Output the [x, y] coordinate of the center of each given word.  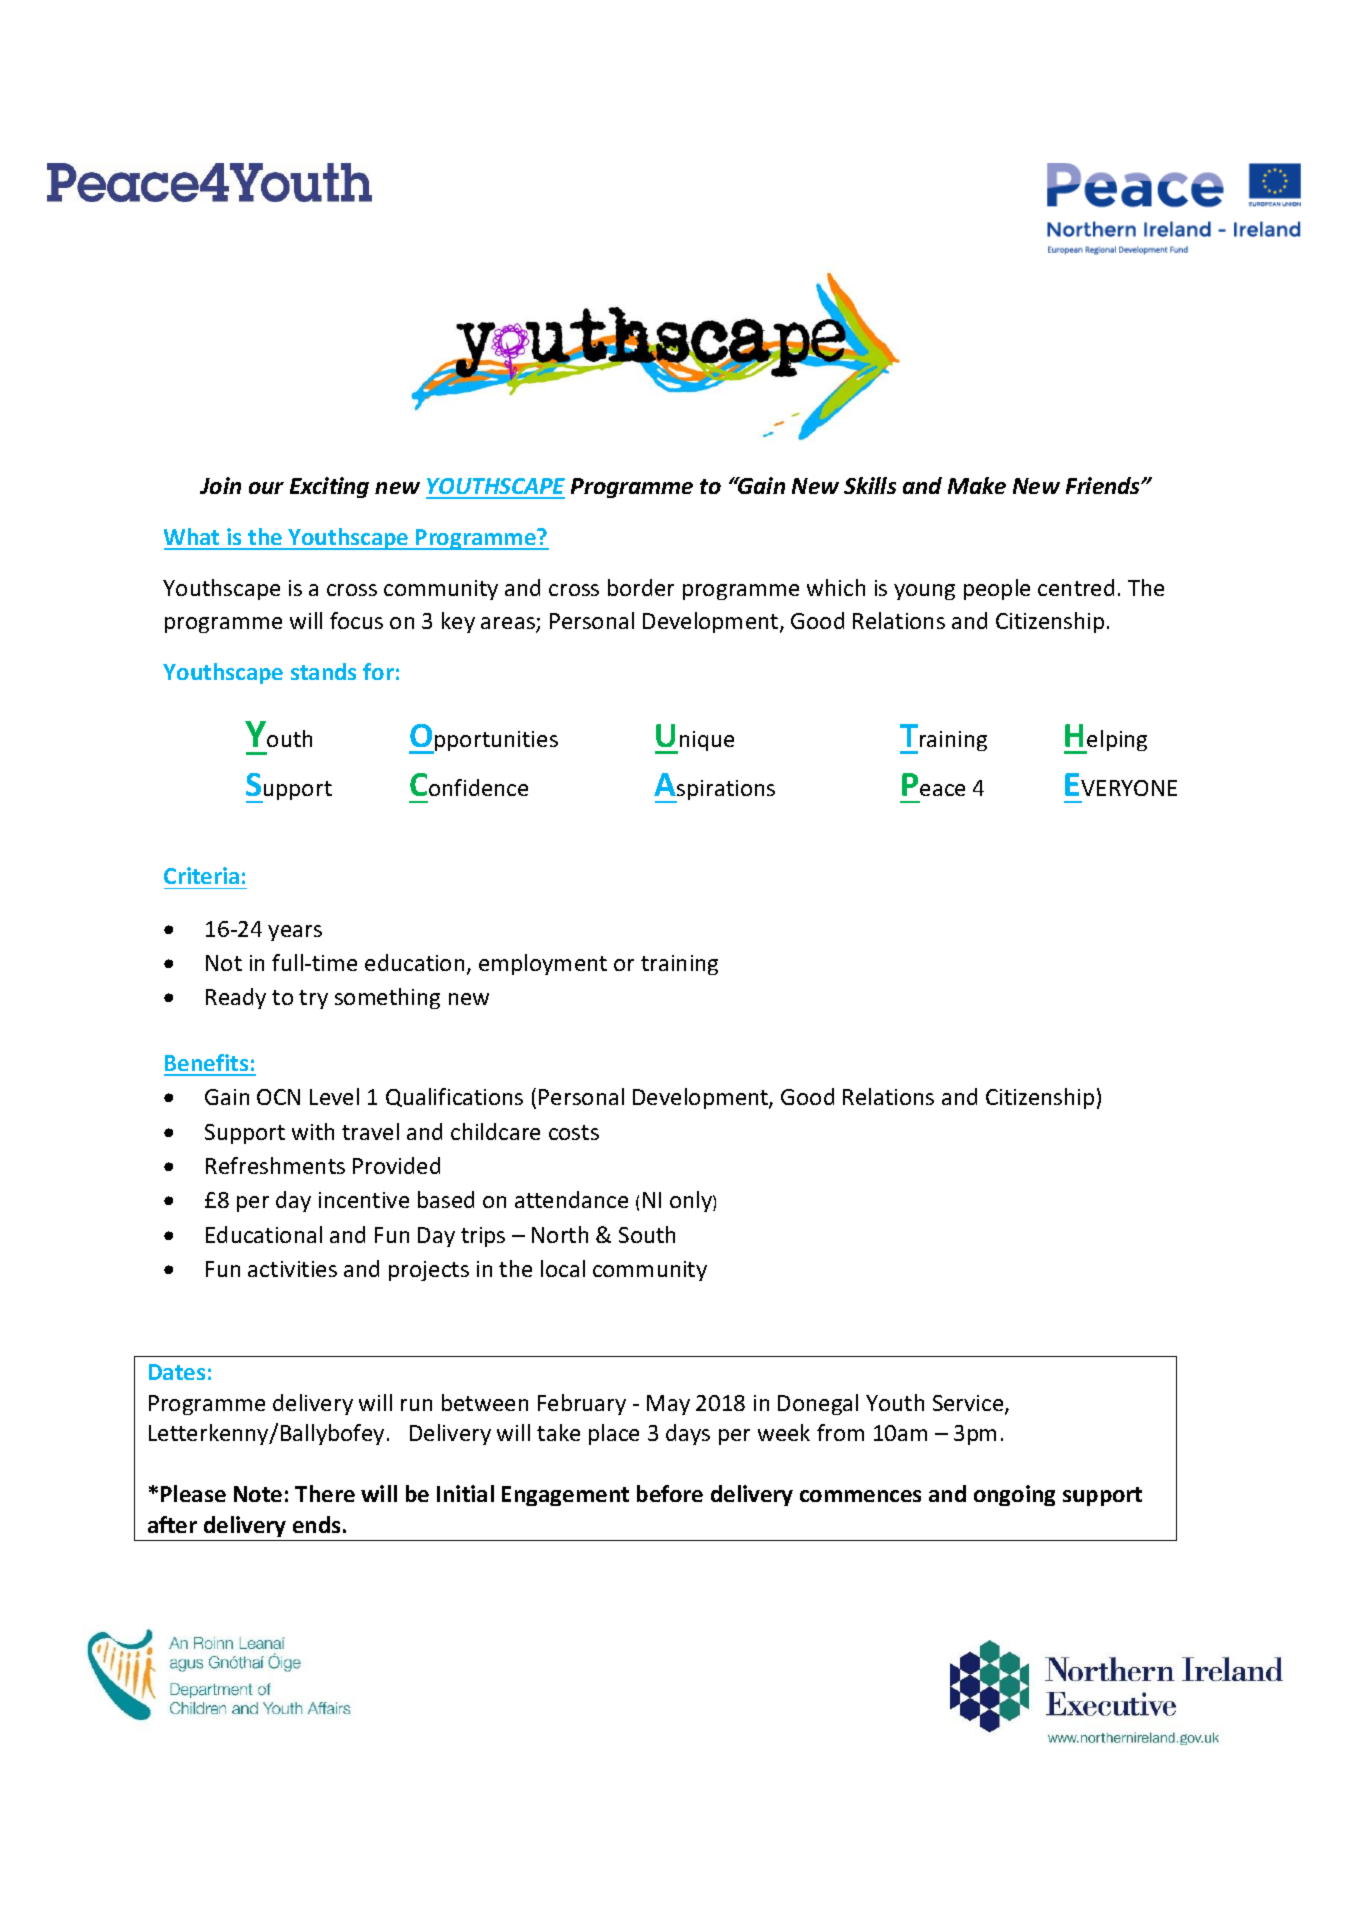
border [641, 587]
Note [258, 1494]
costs [574, 1132]
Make [977, 485]
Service [969, 1404]
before [670, 1493]
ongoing [1014, 1495]
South [647, 1234]
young [924, 592]
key [458, 622]
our [266, 488]
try [313, 999]
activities [292, 1269]
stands [323, 671]
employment [543, 964]
